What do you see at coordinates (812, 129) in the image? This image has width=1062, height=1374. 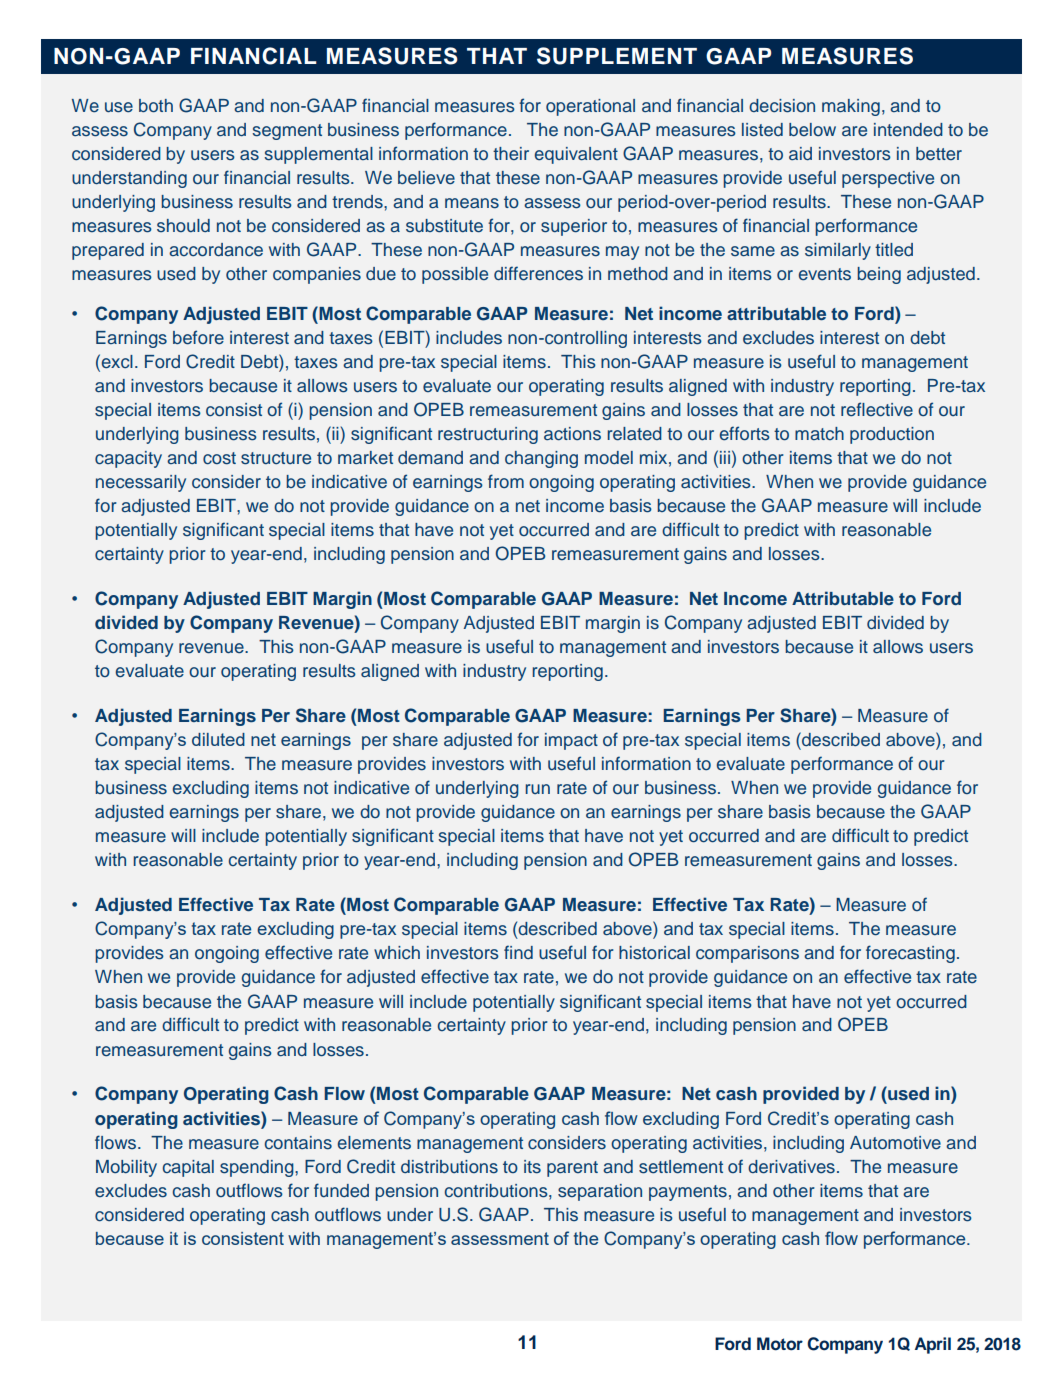 I see `below` at bounding box center [812, 129].
